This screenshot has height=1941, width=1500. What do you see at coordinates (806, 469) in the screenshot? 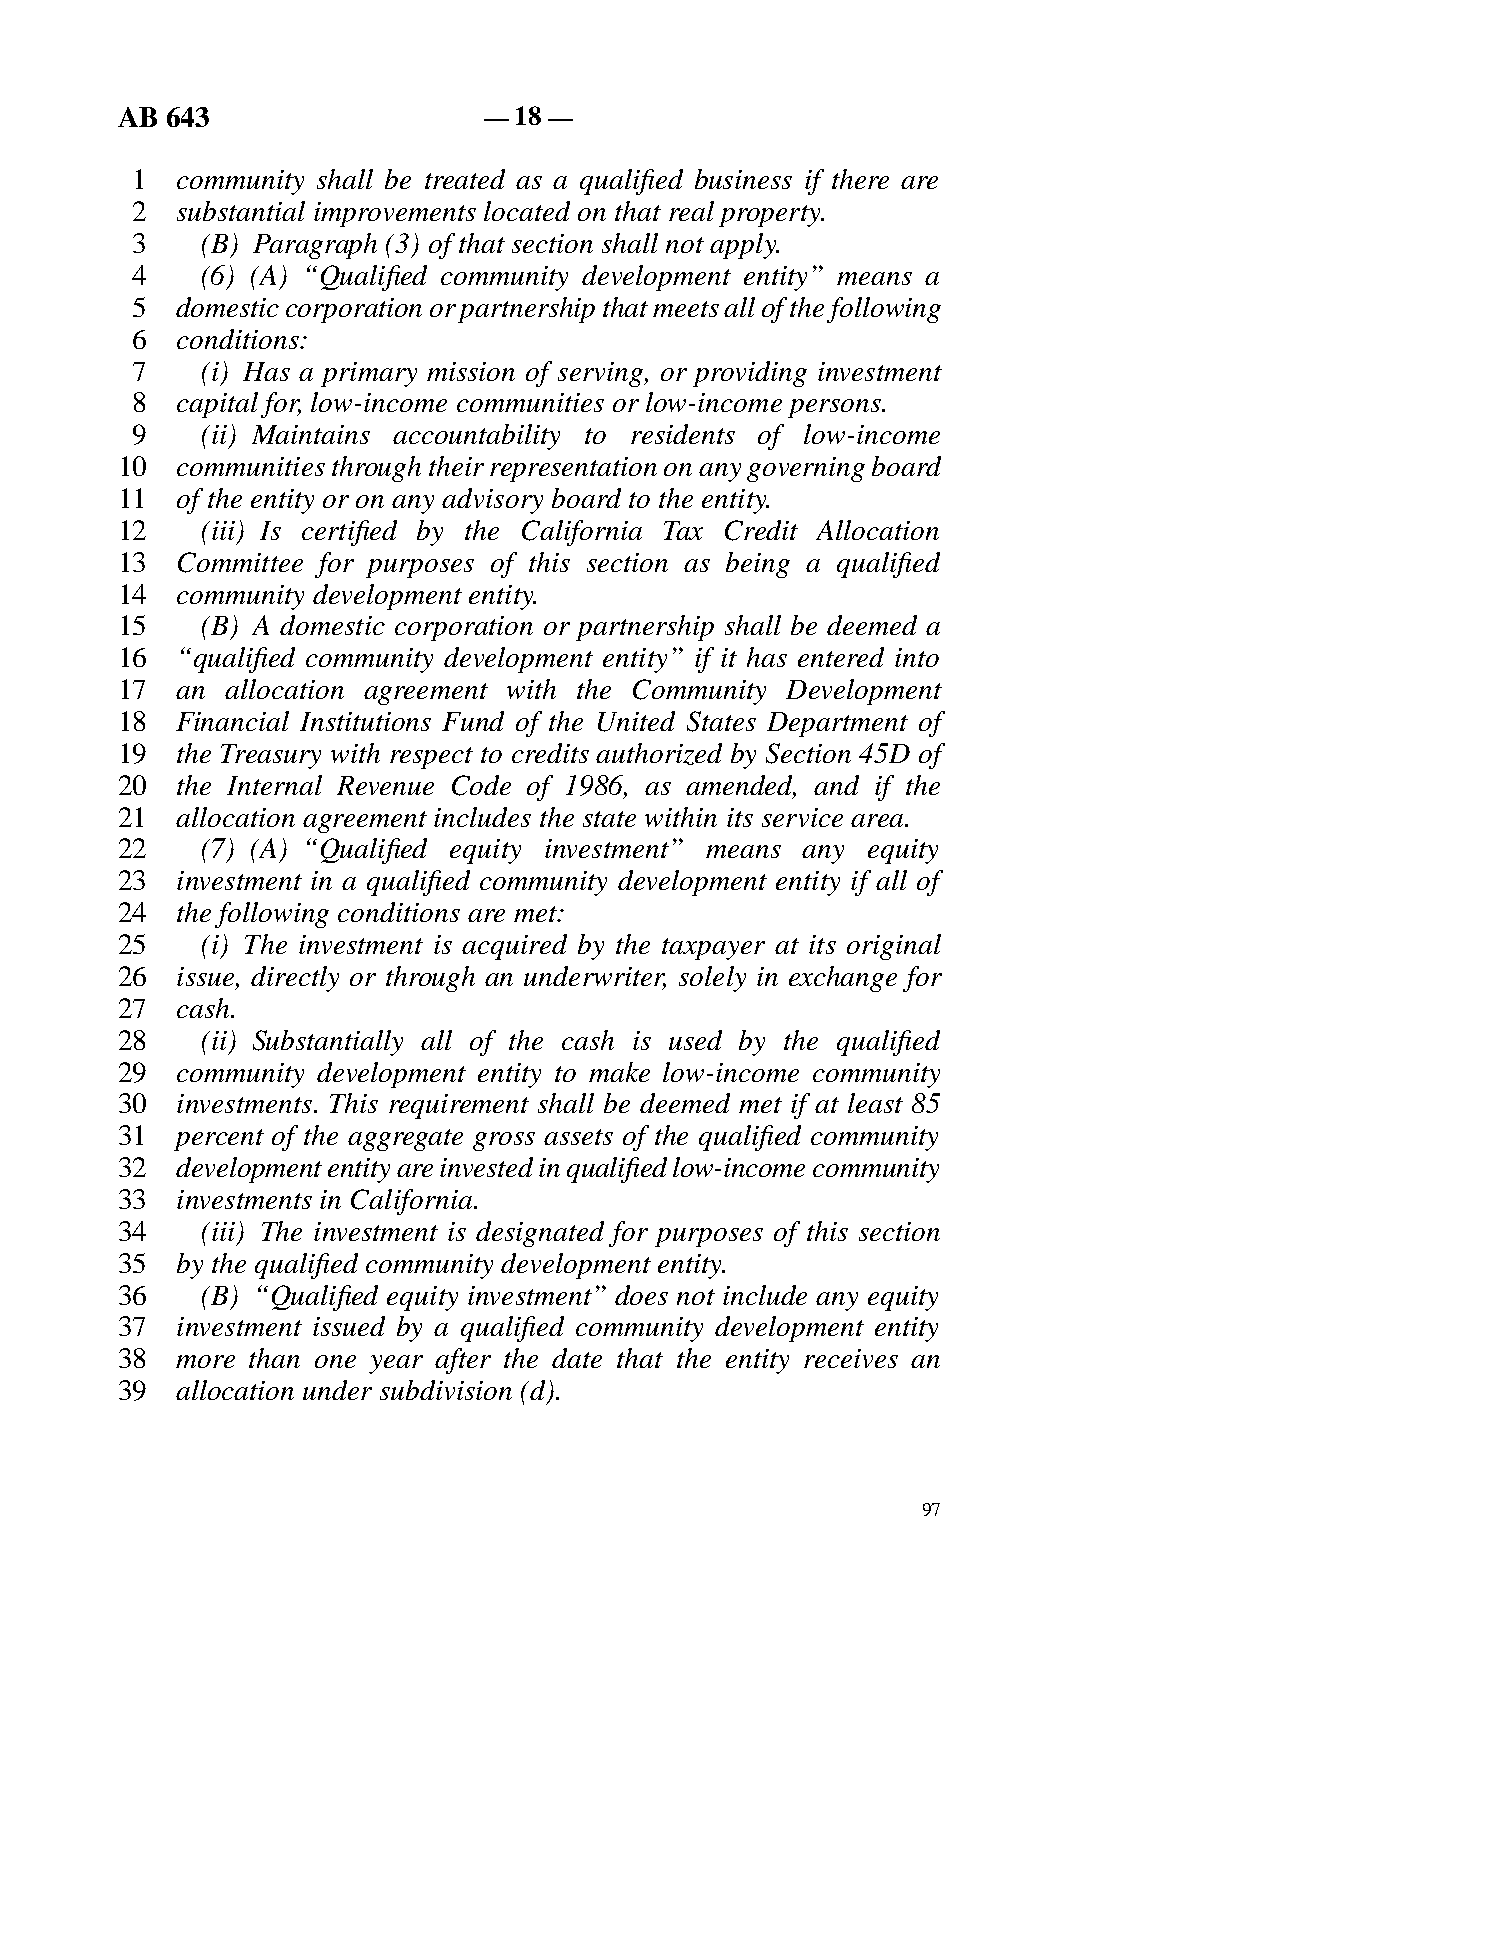
I see `governing` at bounding box center [806, 469].
